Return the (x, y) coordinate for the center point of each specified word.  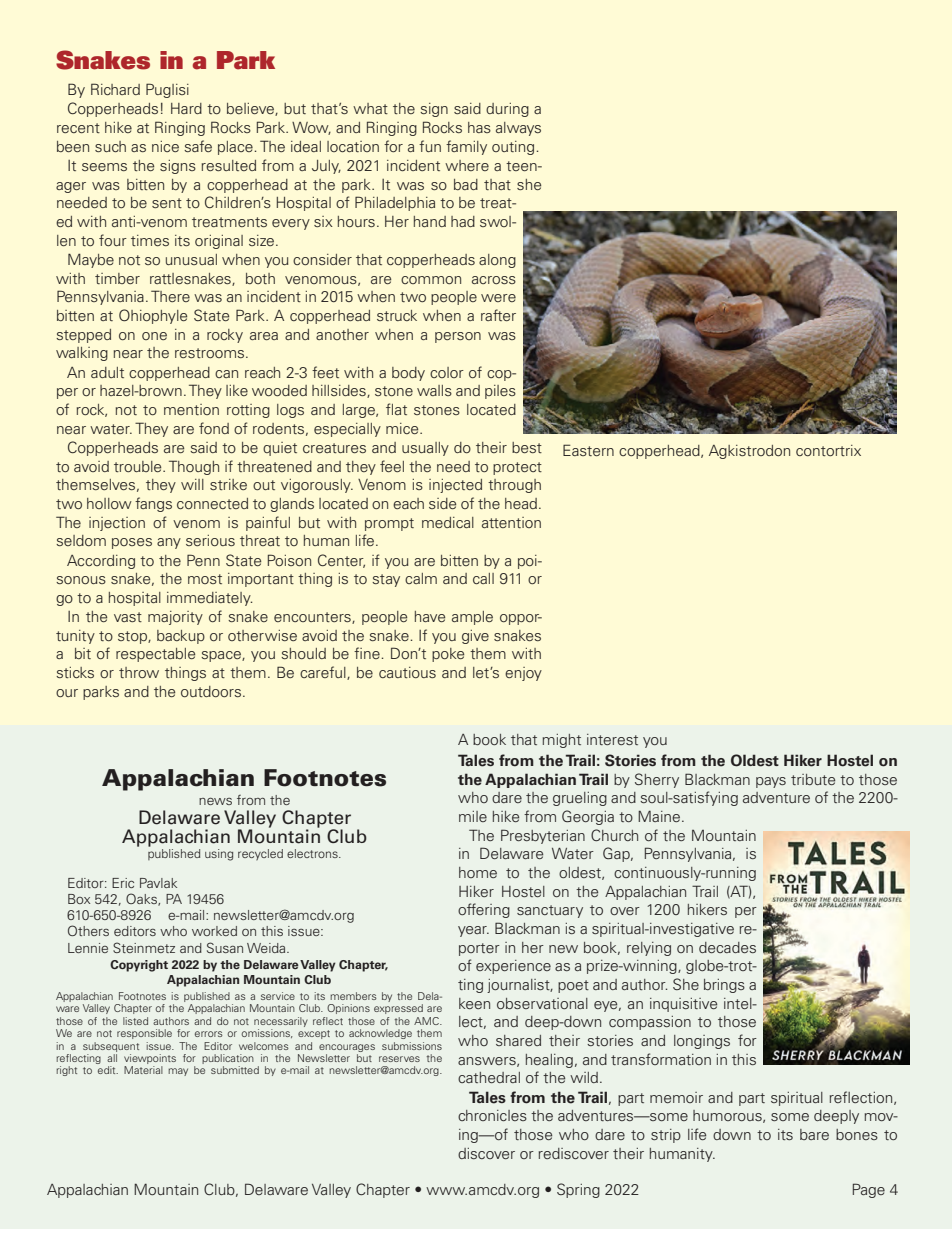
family (466, 147)
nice (165, 146)
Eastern (588, 450)
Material (143, 1070)
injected (455, 486)
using (219, 855)
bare (814, 1134)
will (192, 484)
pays (771, 782)
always (518, 129)
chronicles (492, 1115)
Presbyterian (543, 836)
